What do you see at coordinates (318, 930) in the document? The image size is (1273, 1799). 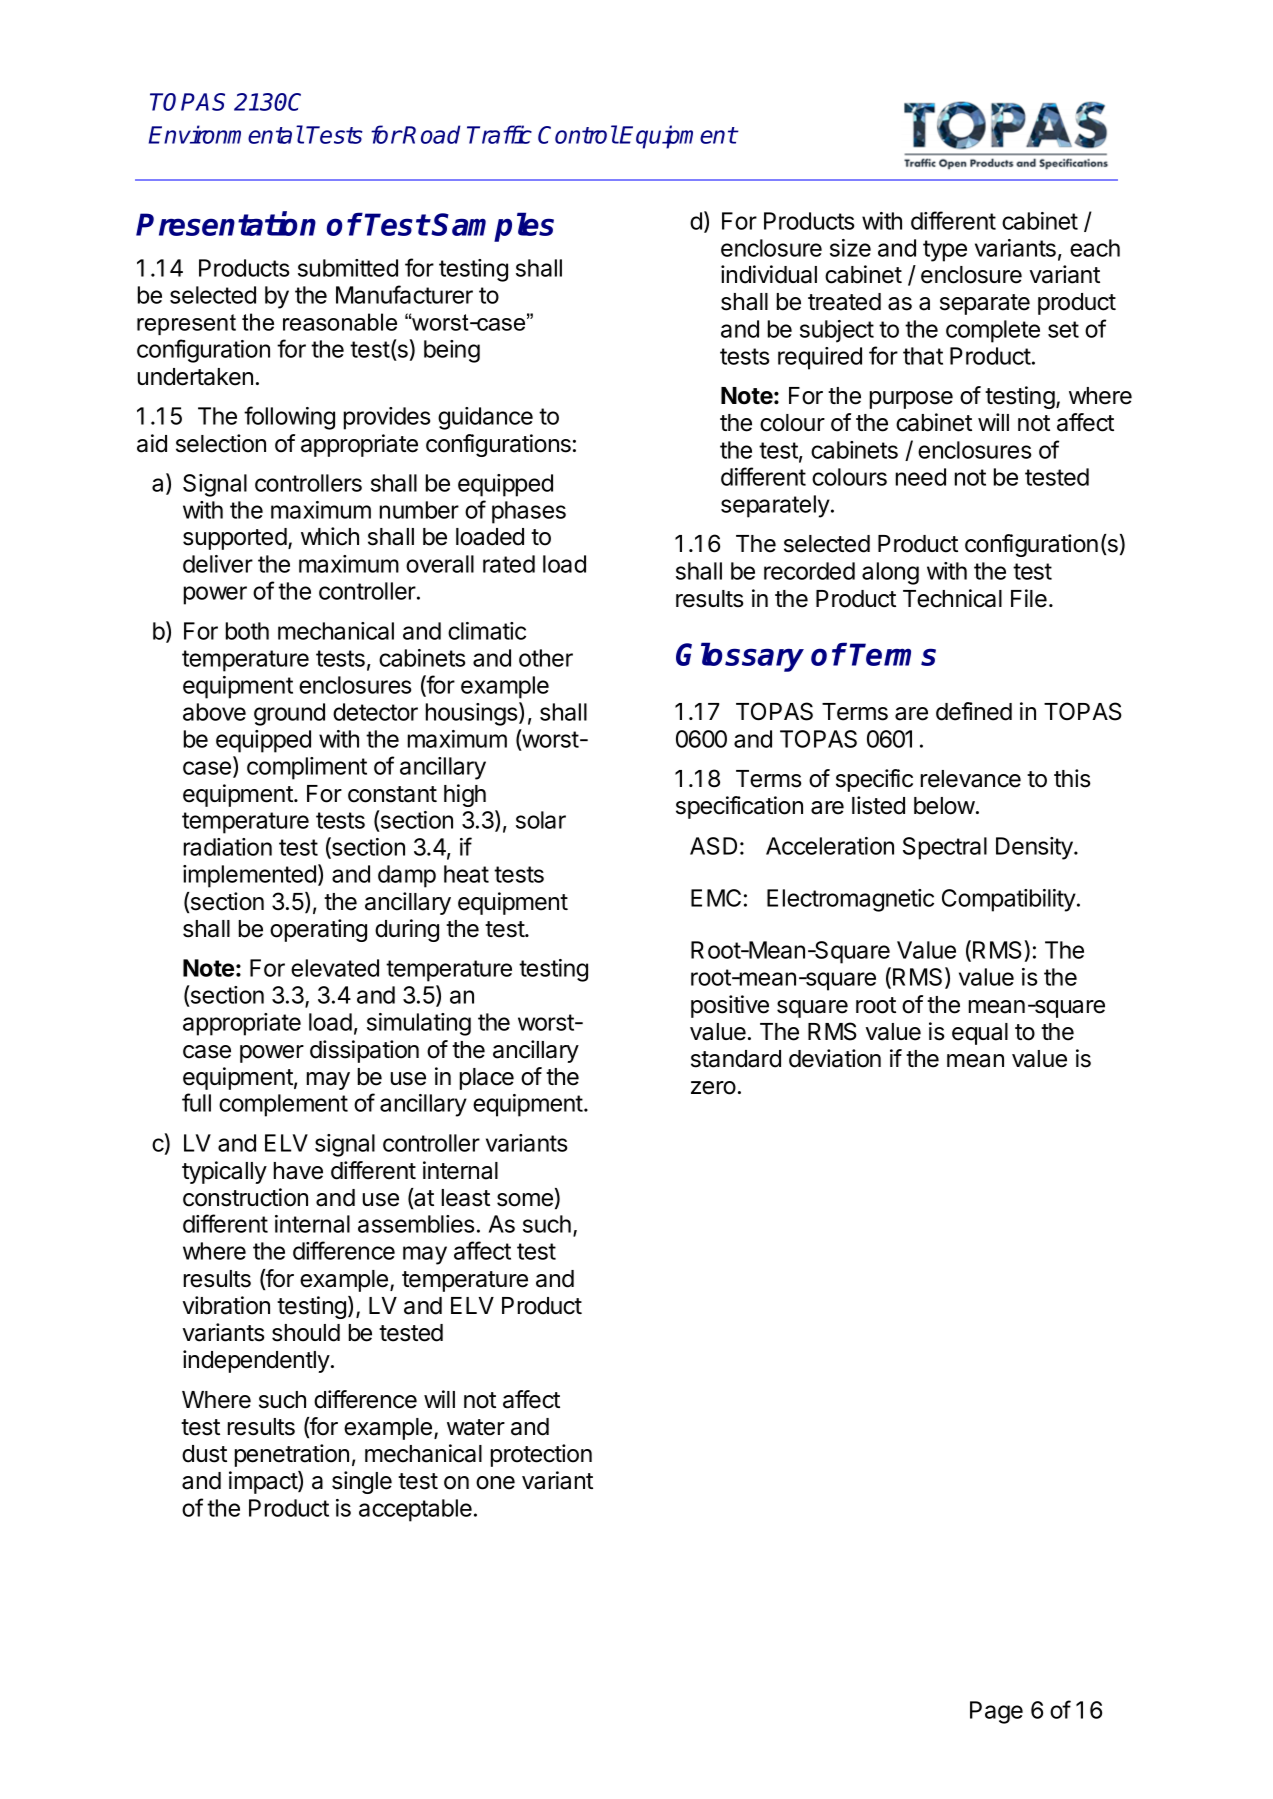 I see `operating` at bounding box center [318, 930].
